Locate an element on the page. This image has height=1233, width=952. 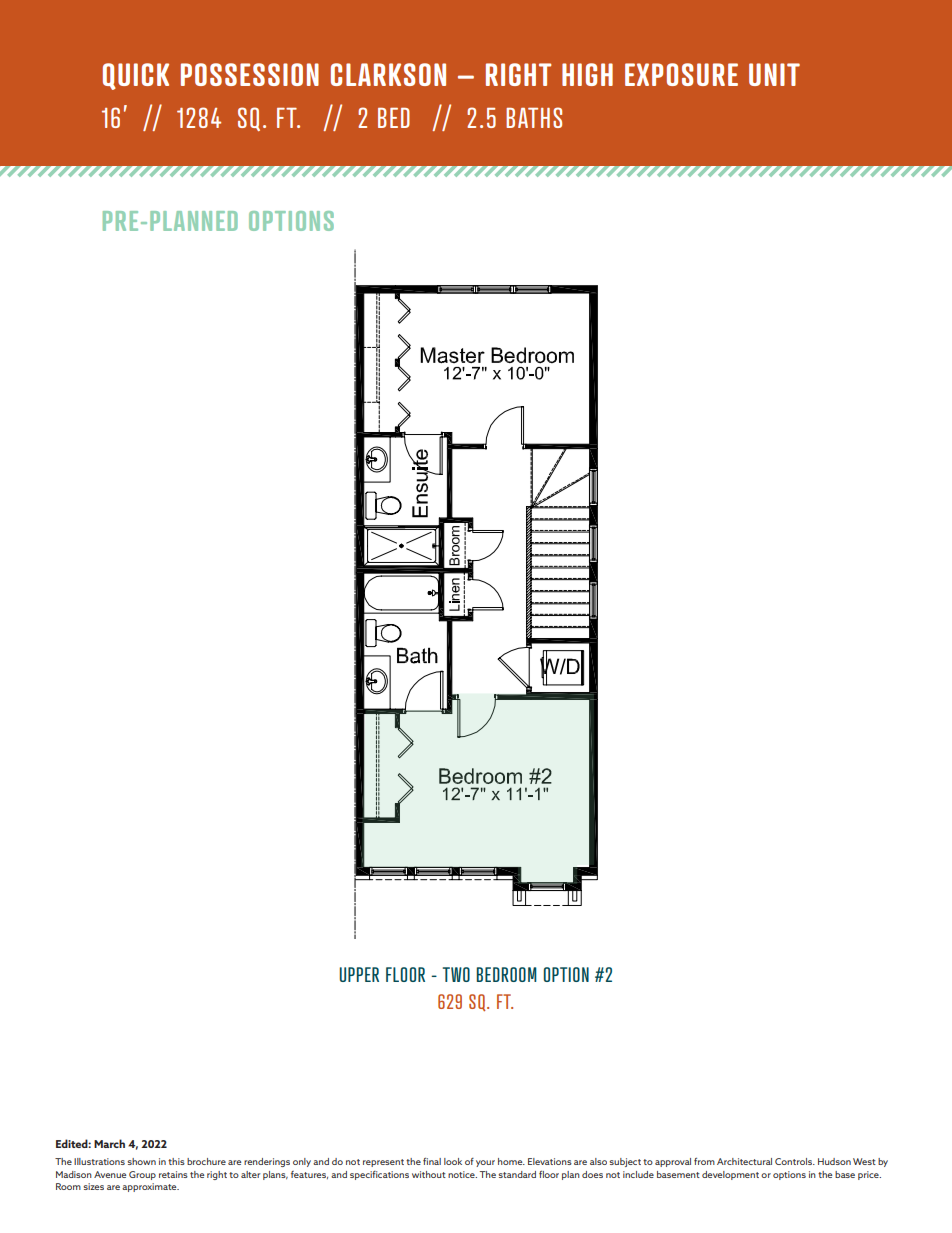
TWO is located at coordinates (456, 974).
